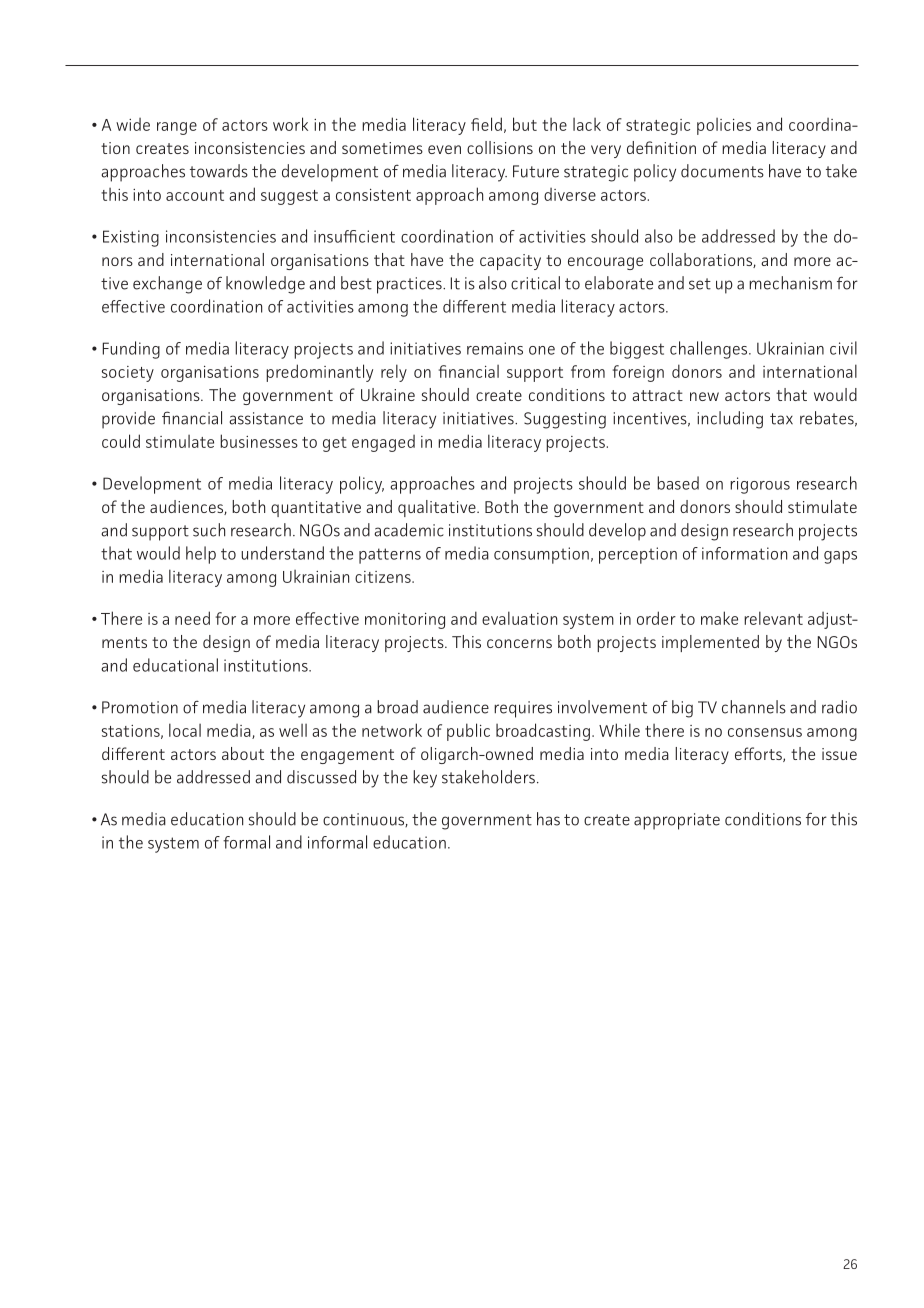 This document has width=924, height=1308. What do you see at coordinates (383, 443) in the document?
I see `engaged` at bounding box center [383, 443].
